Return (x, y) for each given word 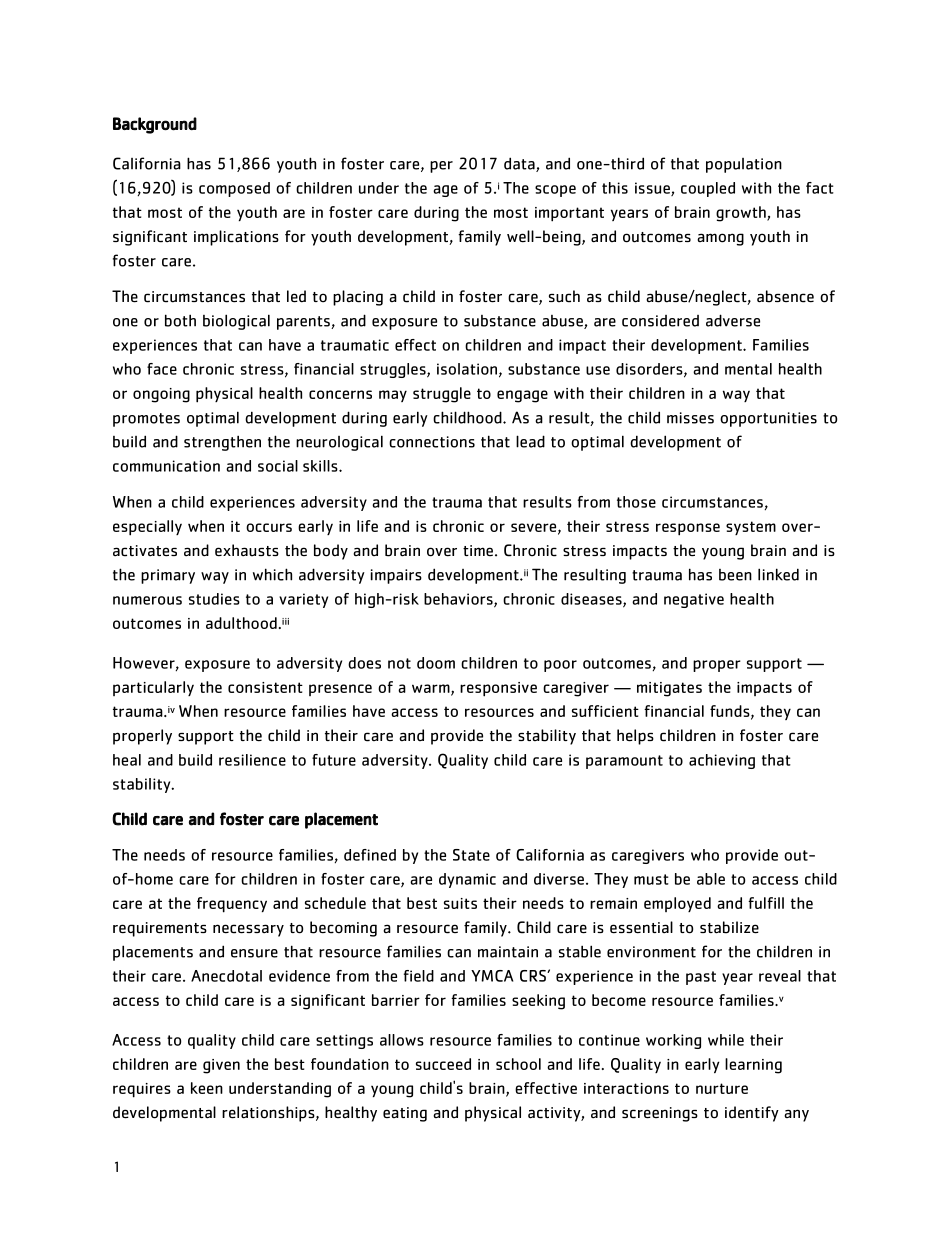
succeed (443, 1064)
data (520, 164)
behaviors (459, 600)
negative (694, 600)
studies (214, 599)
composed (234, 189)
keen (207, 1088)
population (744, 165)
